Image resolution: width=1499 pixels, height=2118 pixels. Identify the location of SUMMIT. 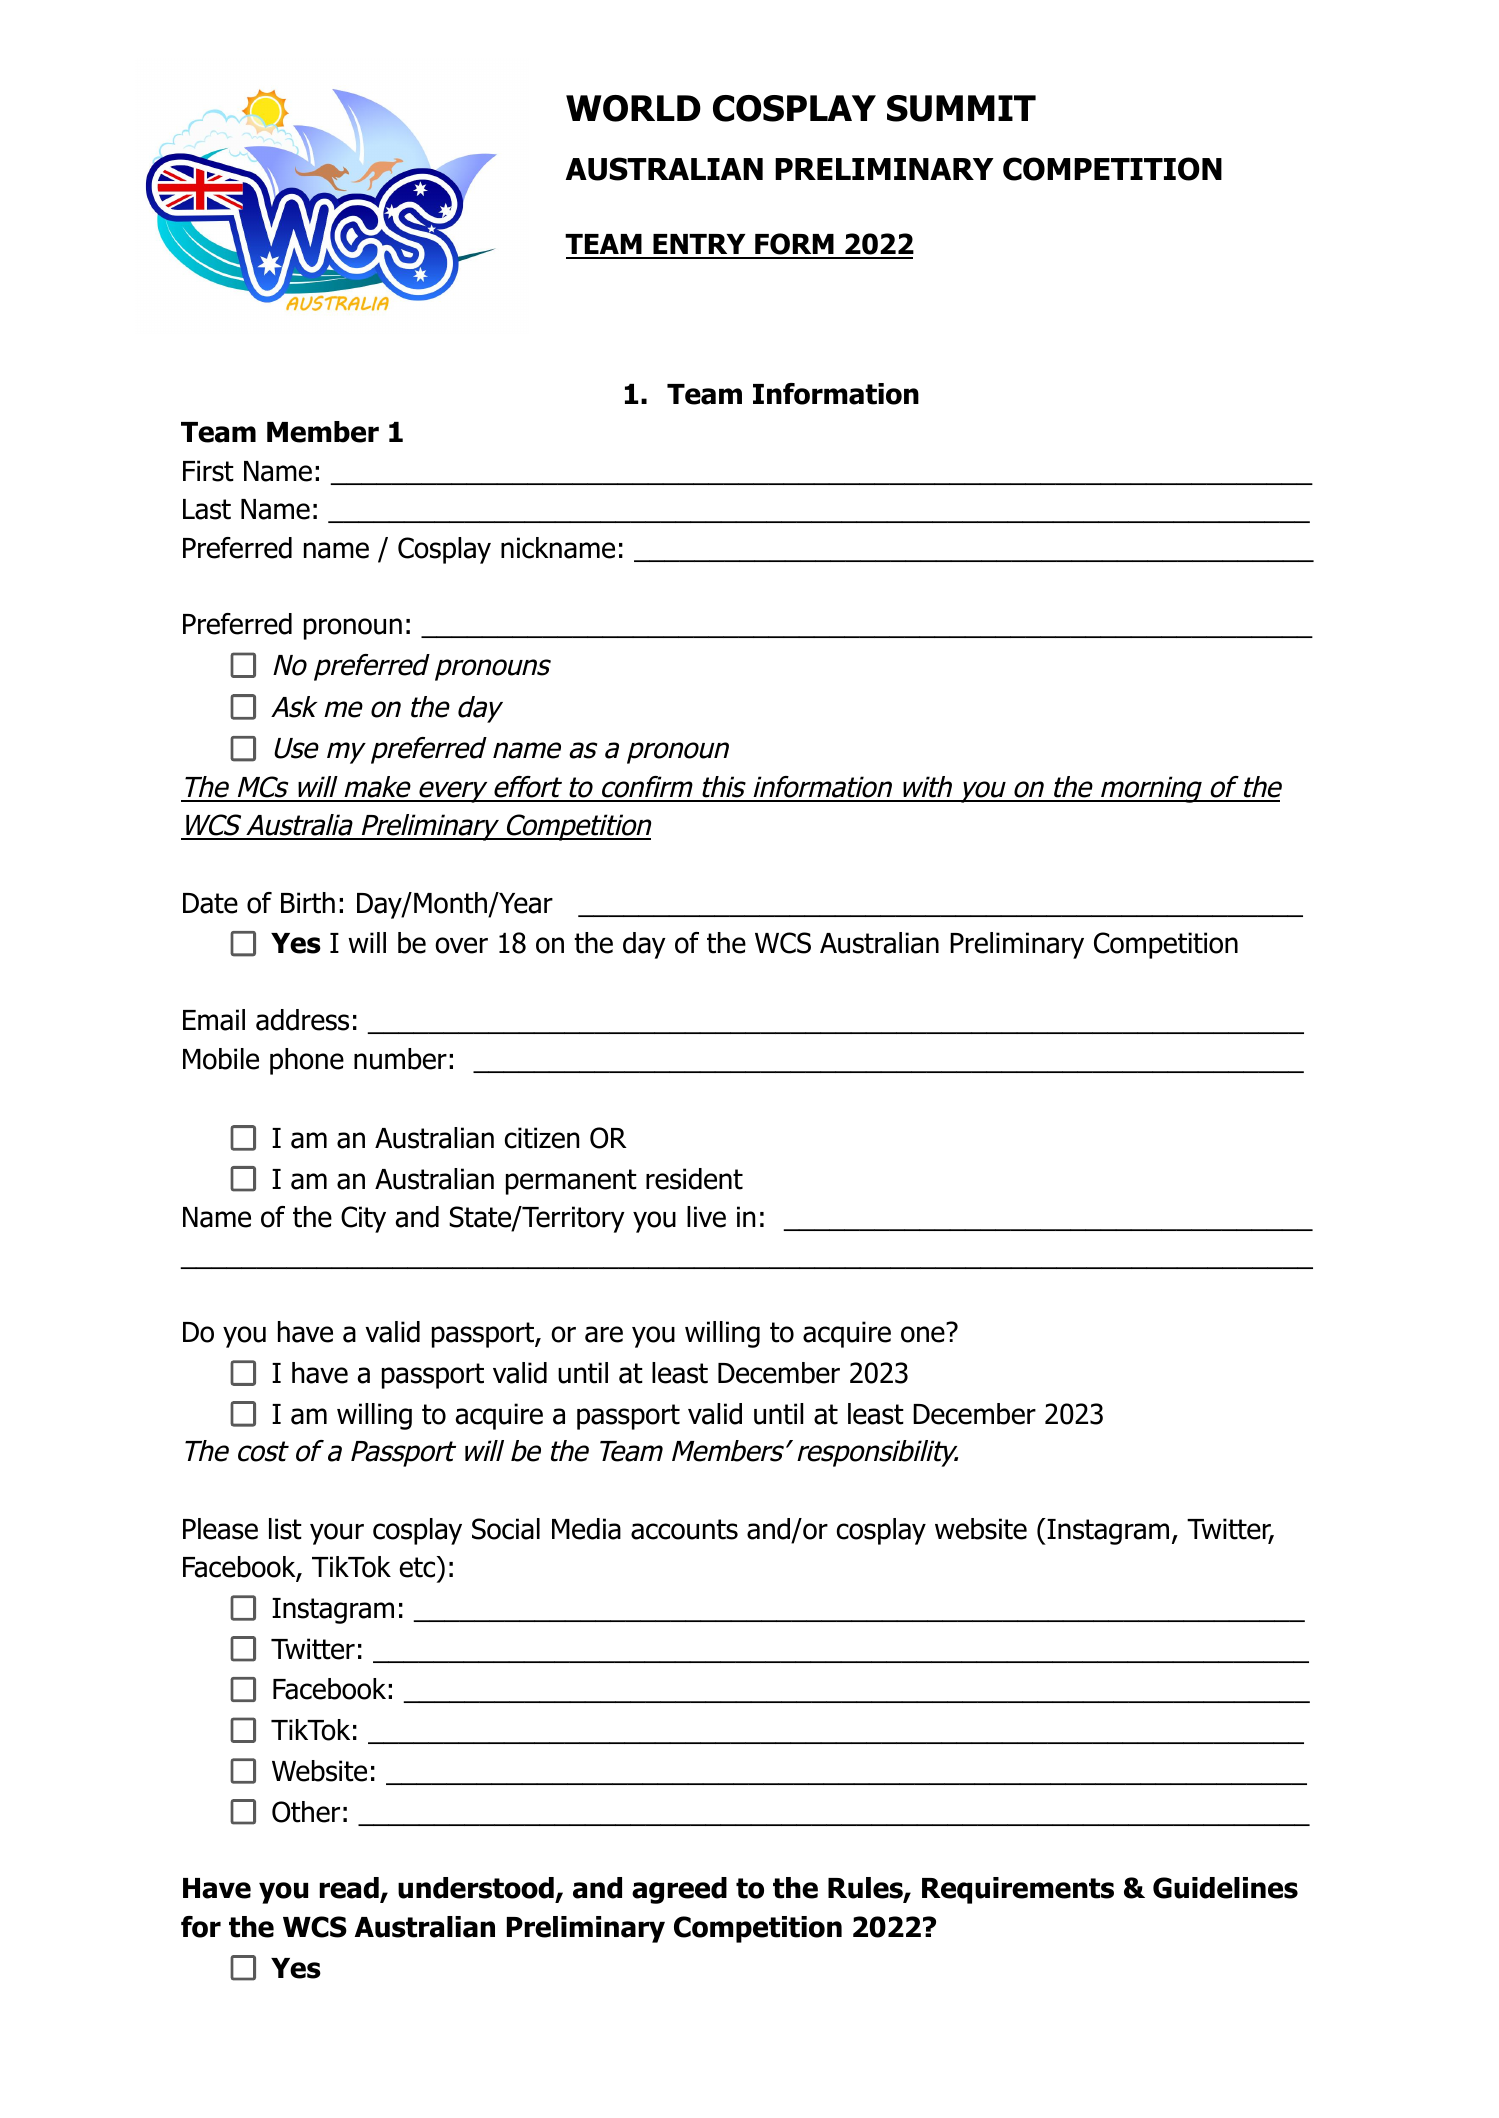
(961, 108).
